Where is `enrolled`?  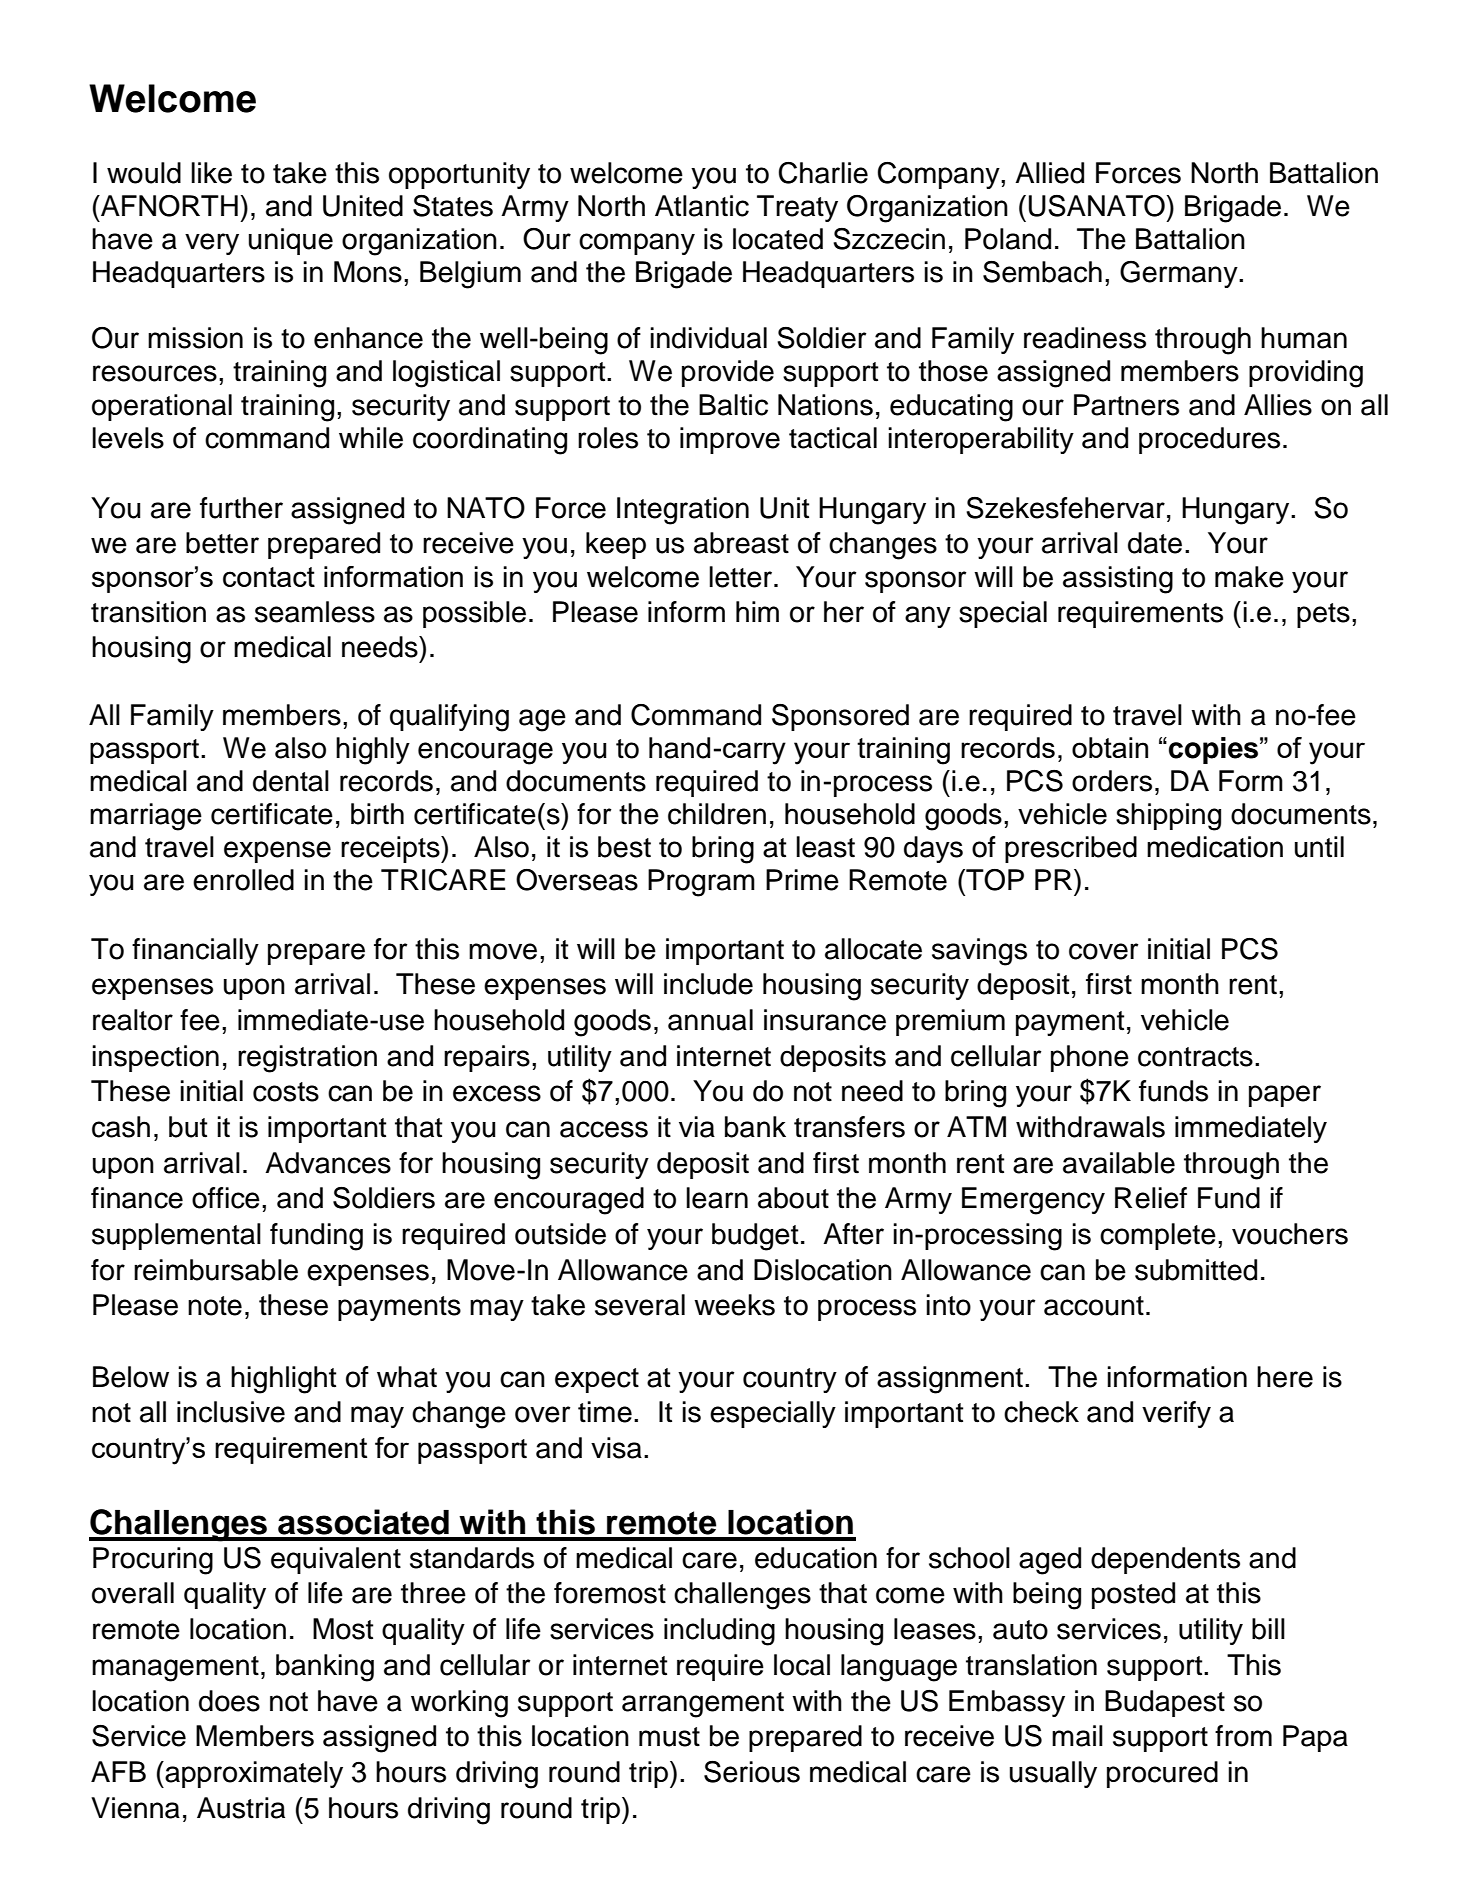 enrolled is located at coordinates (243, 880).
